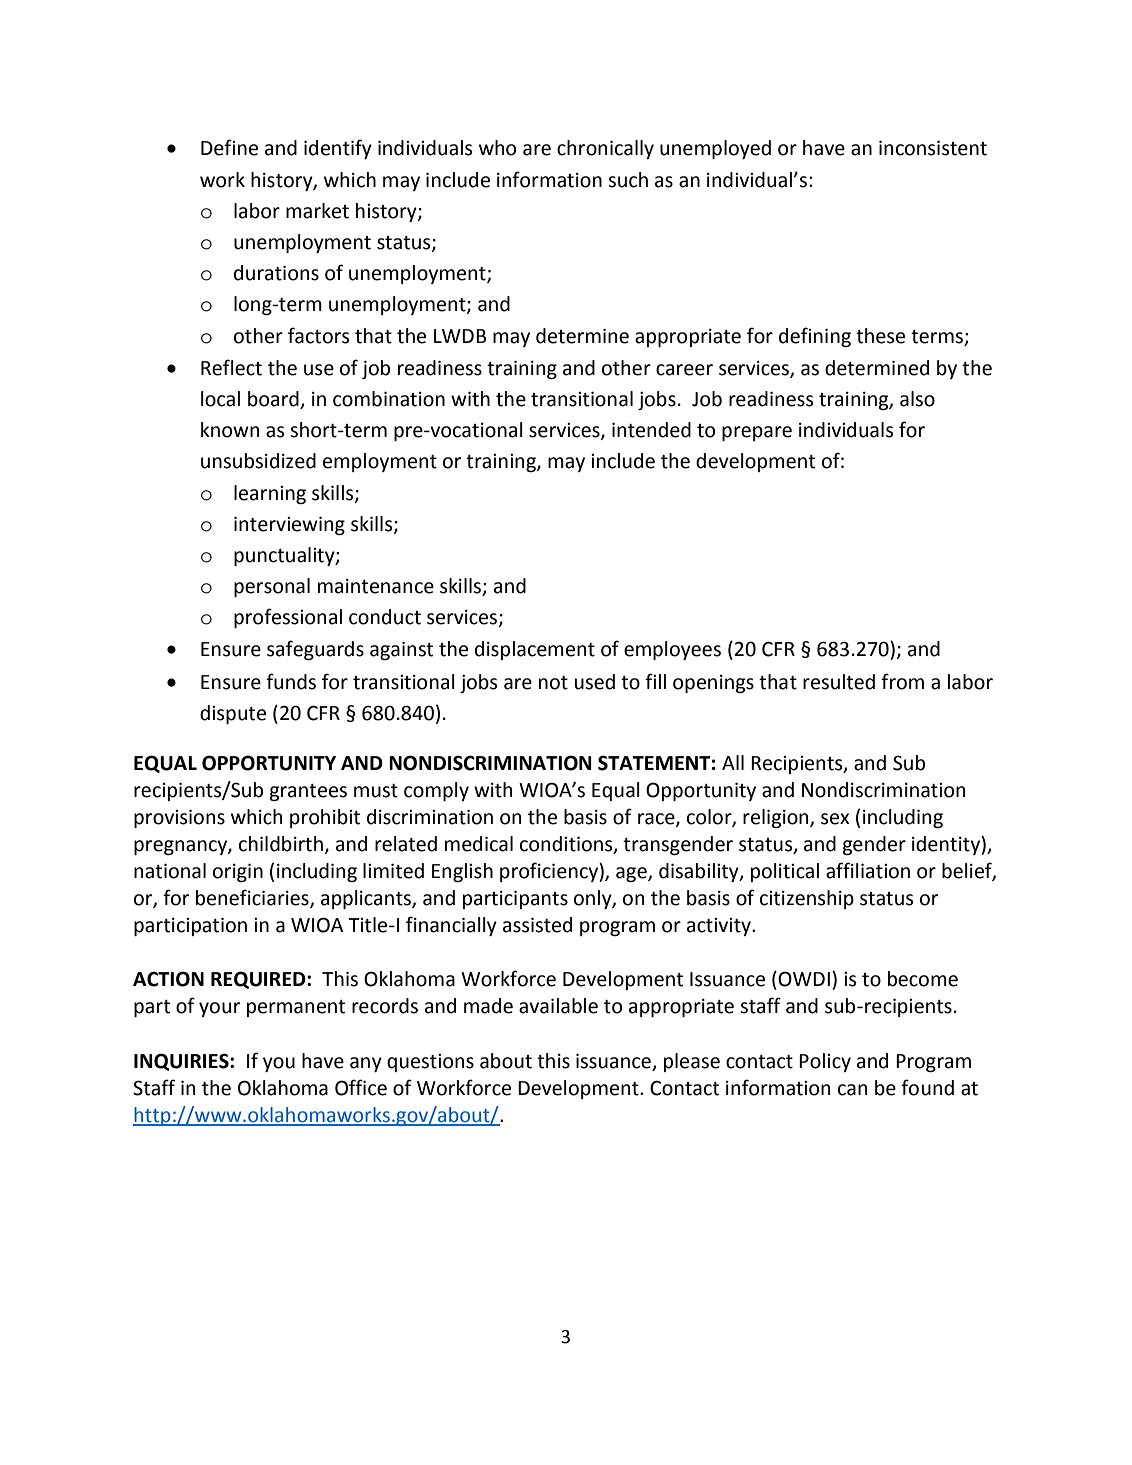 The image size is (1132, 1465). I want to click on intended, so click(651, 430).
